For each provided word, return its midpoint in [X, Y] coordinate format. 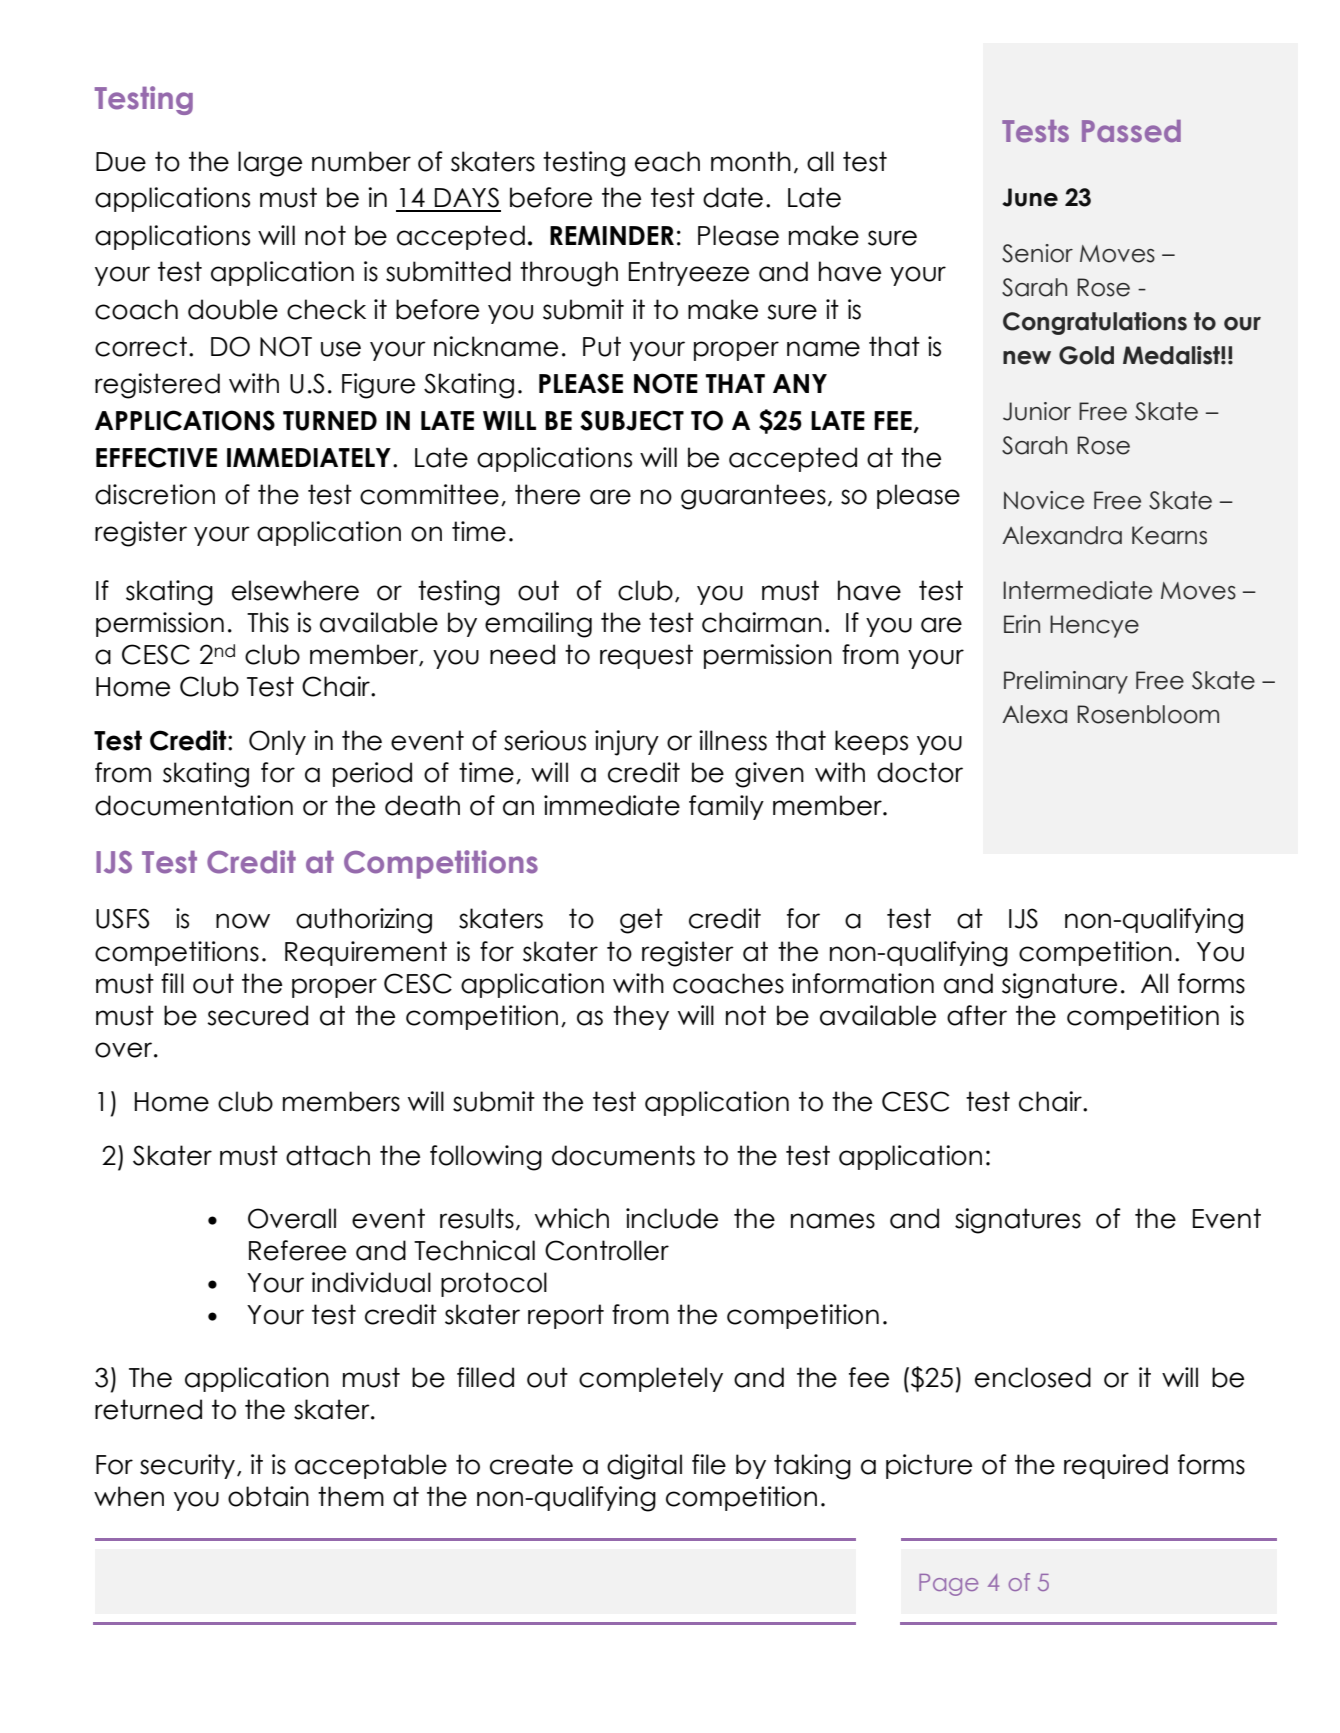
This [268, 622]
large [270, 164]
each [667, 161]
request [646, 656]
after [977, 1015]
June [1030, 197]
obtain [268, 1496]
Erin [1022, 624]
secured [257, 1015]
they [641, 1017]
